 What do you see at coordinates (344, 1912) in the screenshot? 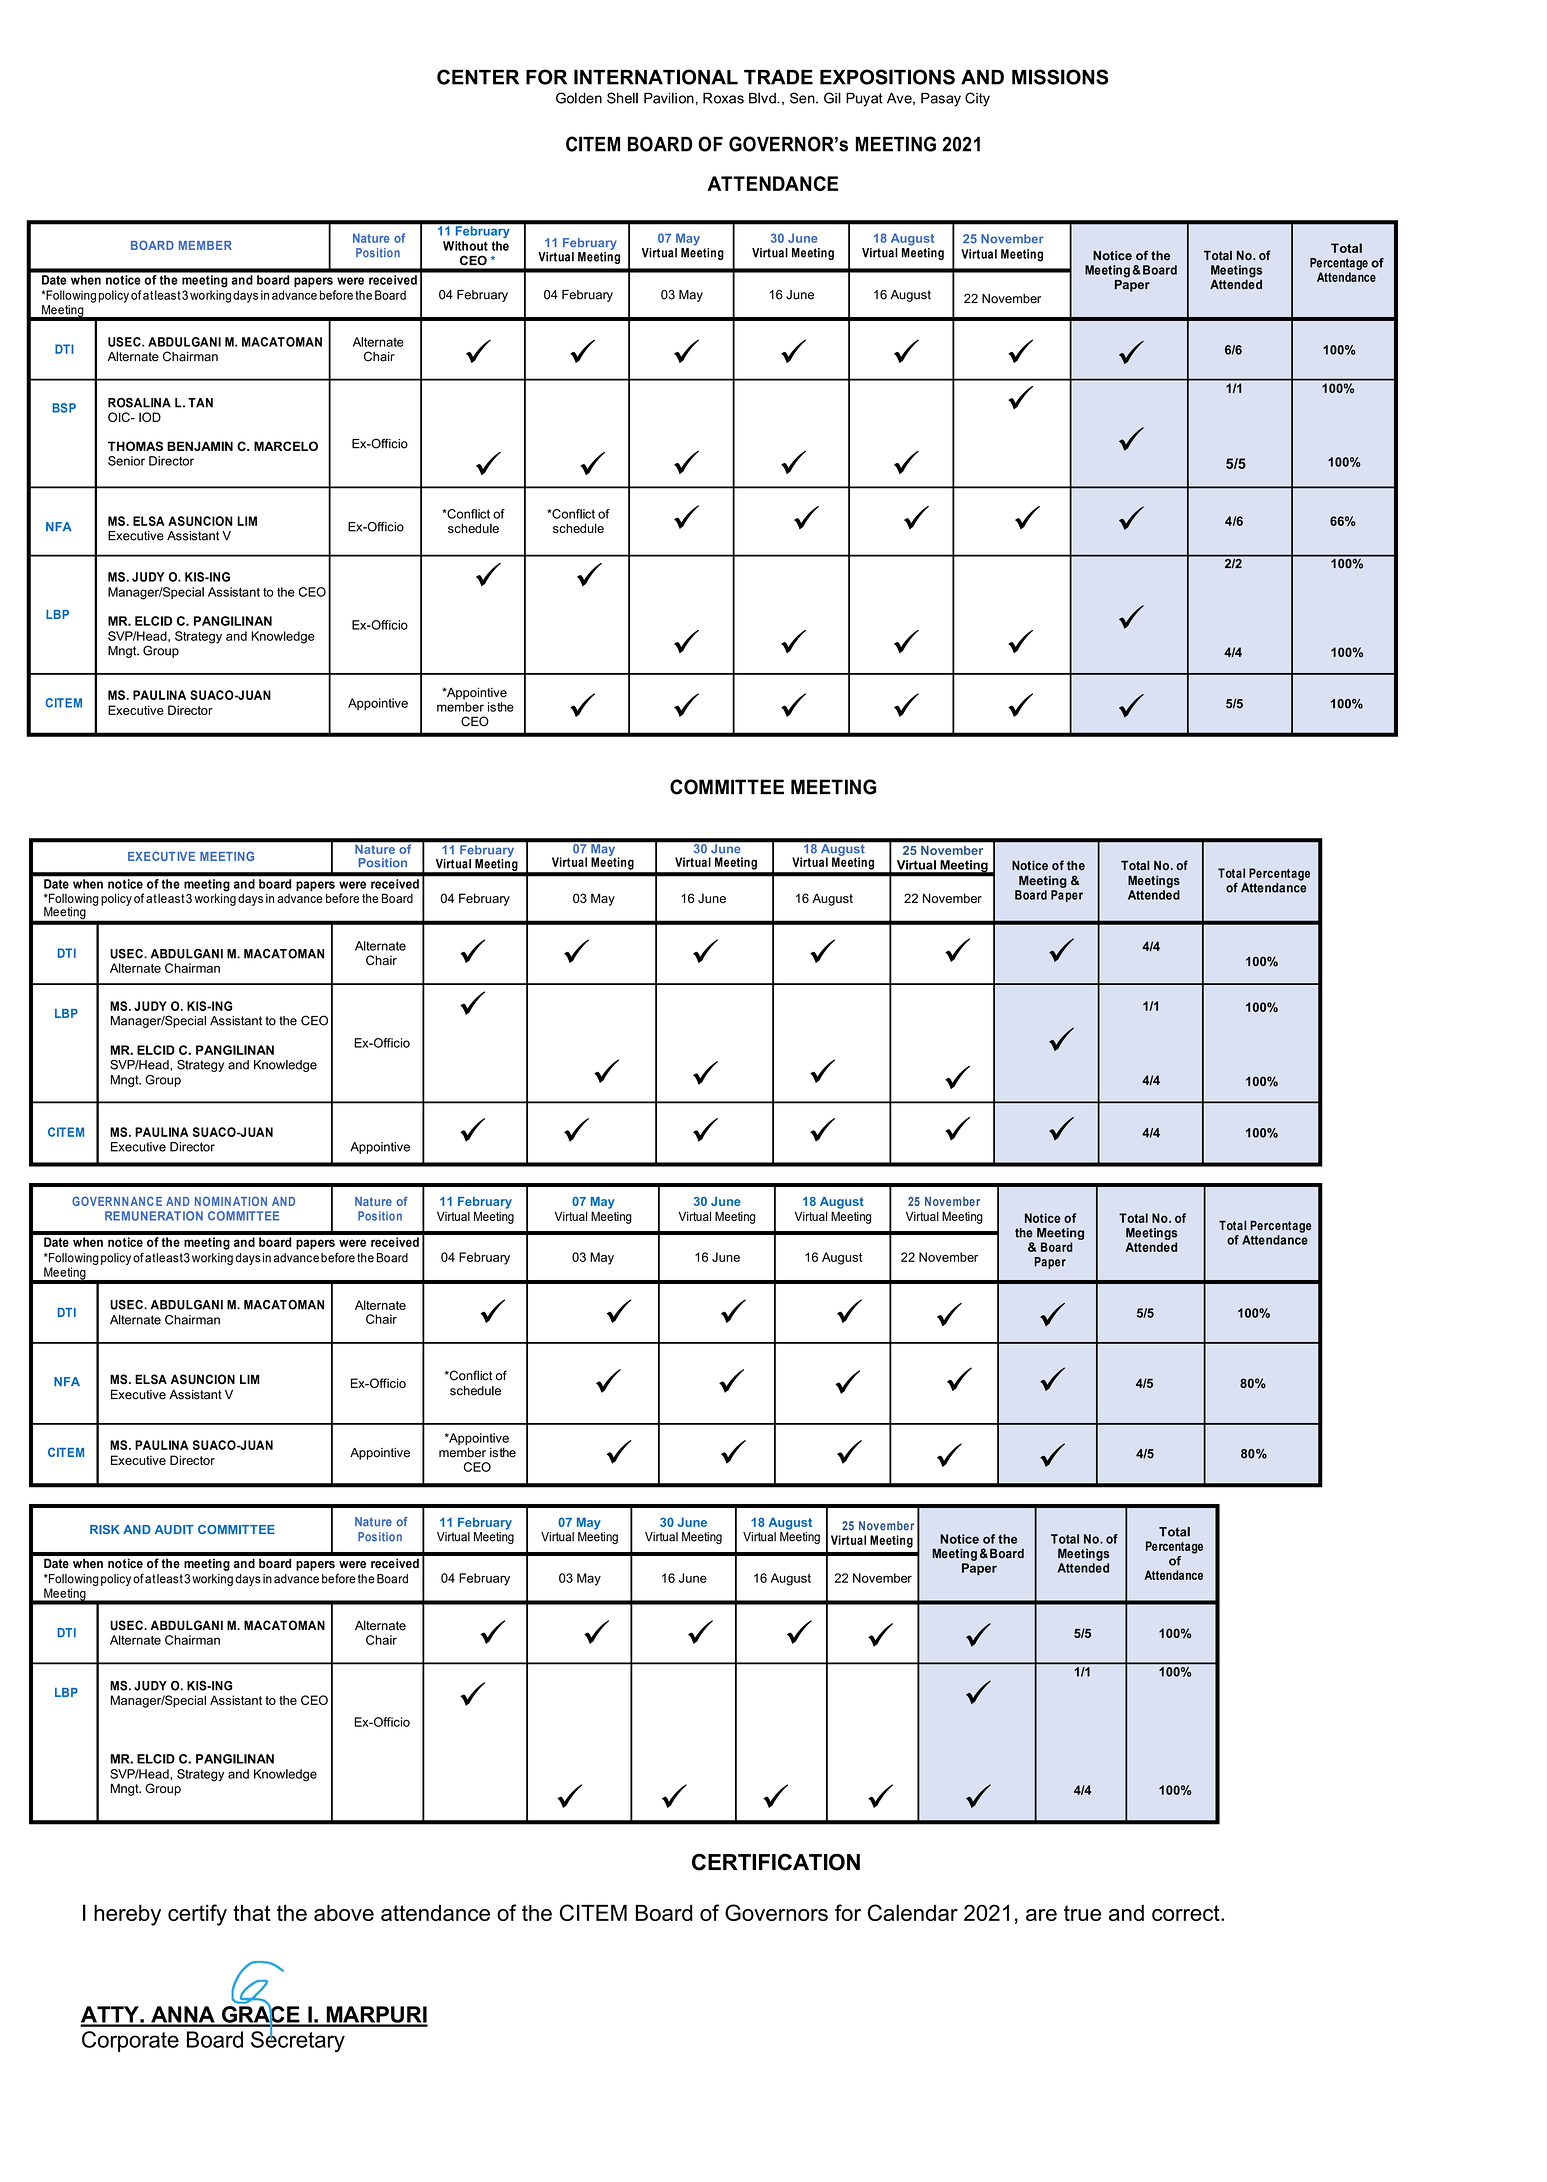
I see `above` at bounding box center [344, 1912].
